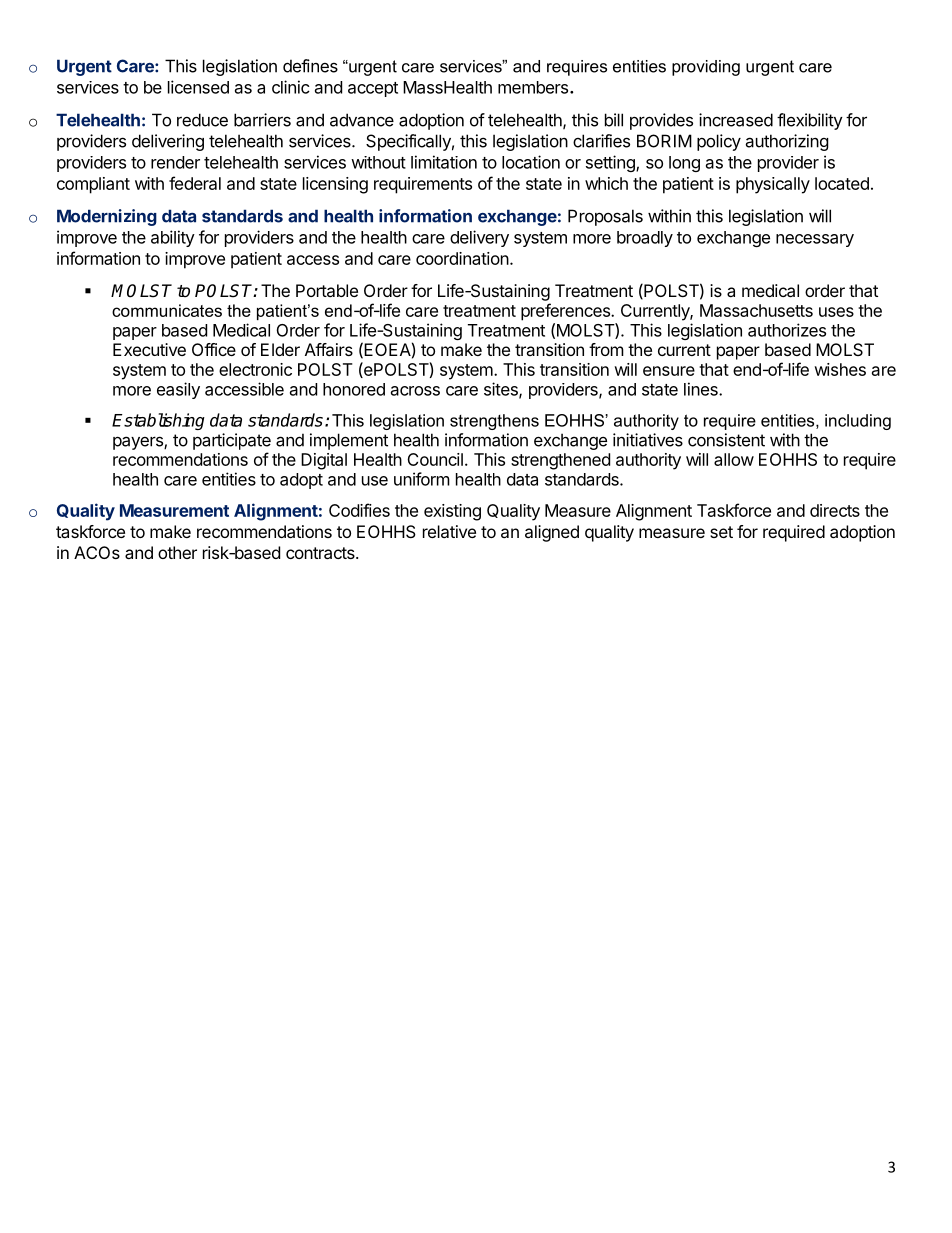 The width and height of the screenshot is (952, 1233). Describe the element at coordinates (198, 87) in the screenshot. I see `licensed` at that location.
